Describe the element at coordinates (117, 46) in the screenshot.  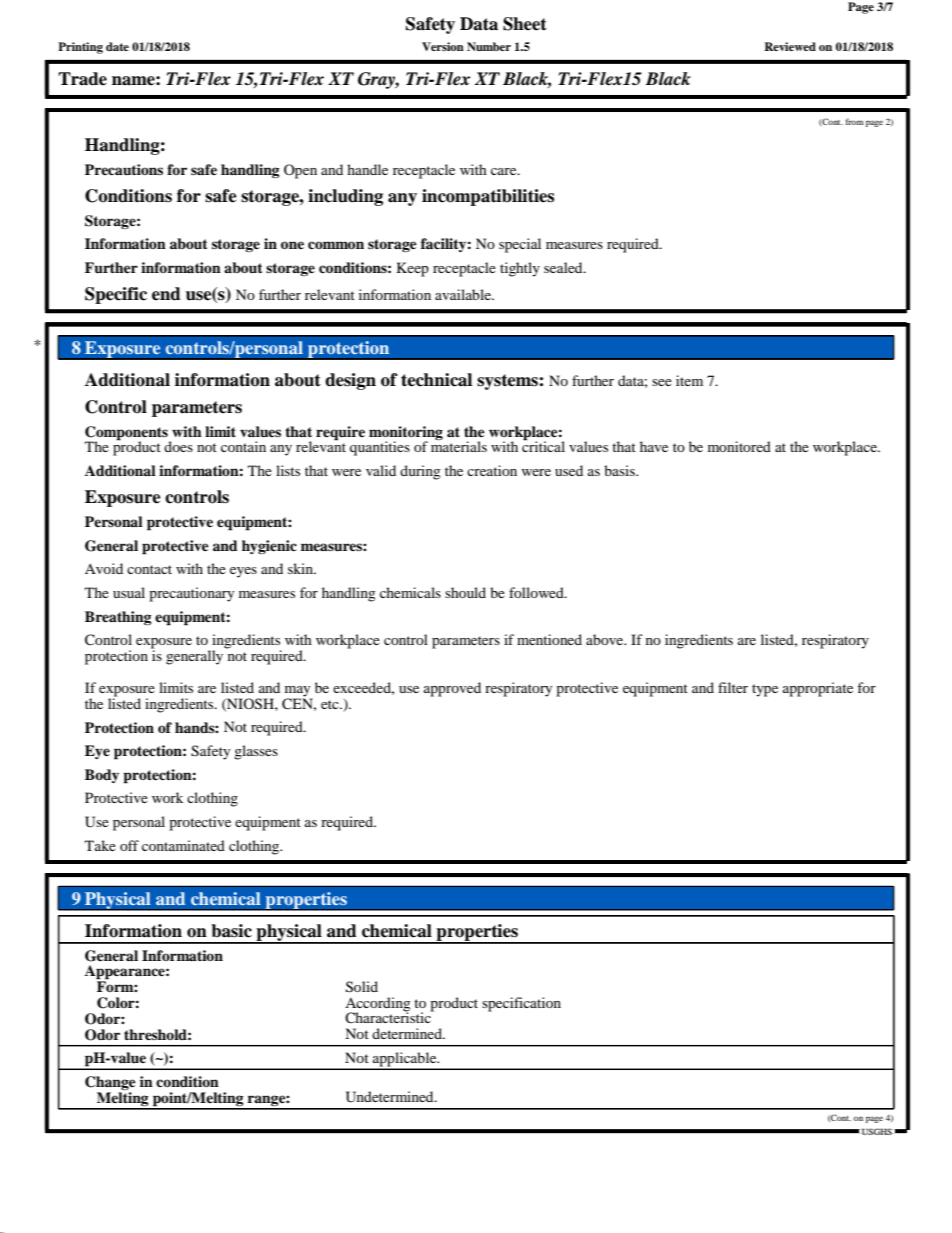
I see `date` at that location.
